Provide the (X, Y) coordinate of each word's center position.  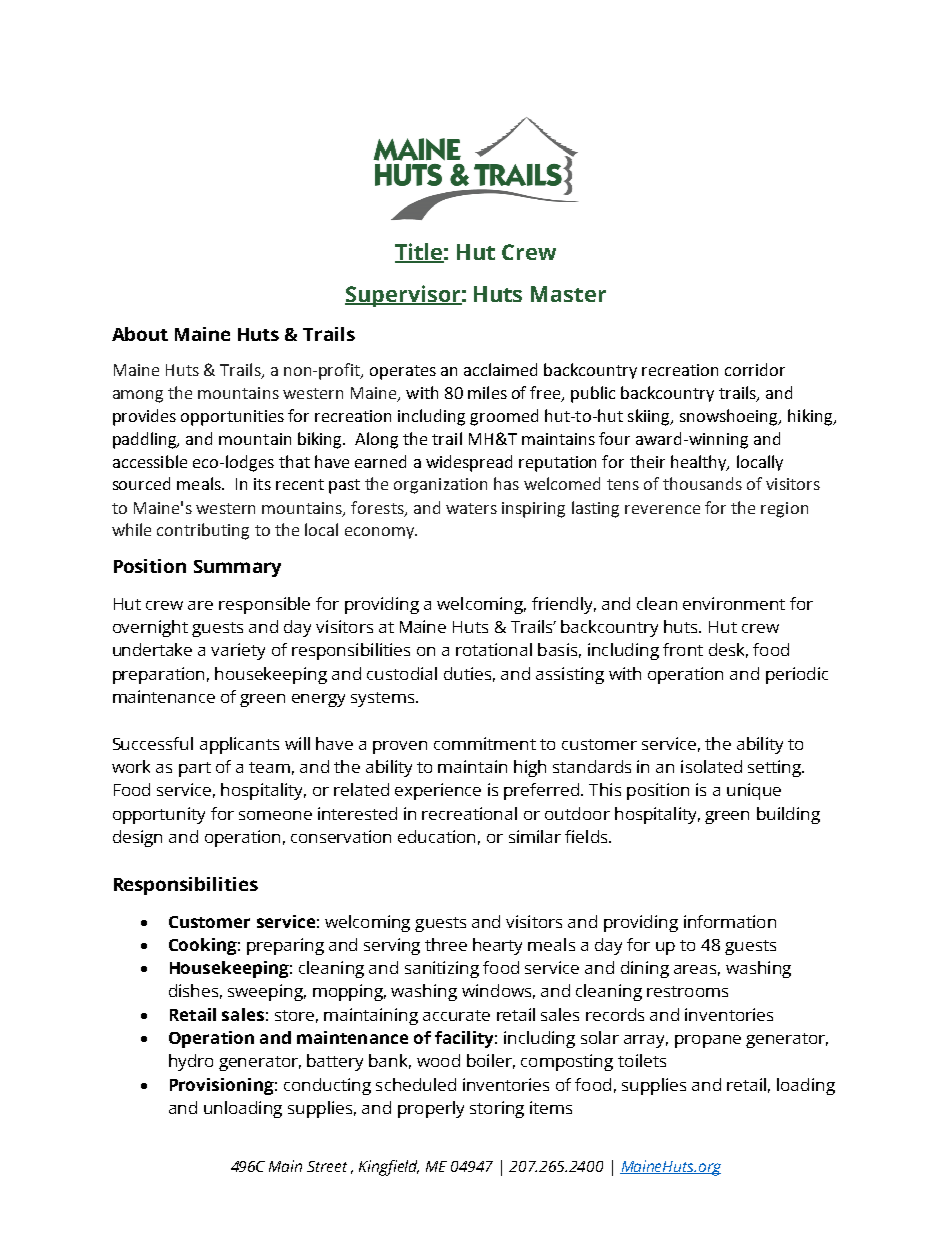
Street (327, 1166)
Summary (237, 568)
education (436, 836)
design (137, 838)
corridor (755, 369)
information (730, 921)
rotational (494, 649)
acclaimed (500, 369)
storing (497, 1109)
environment (734, 603)
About (140, 334)
